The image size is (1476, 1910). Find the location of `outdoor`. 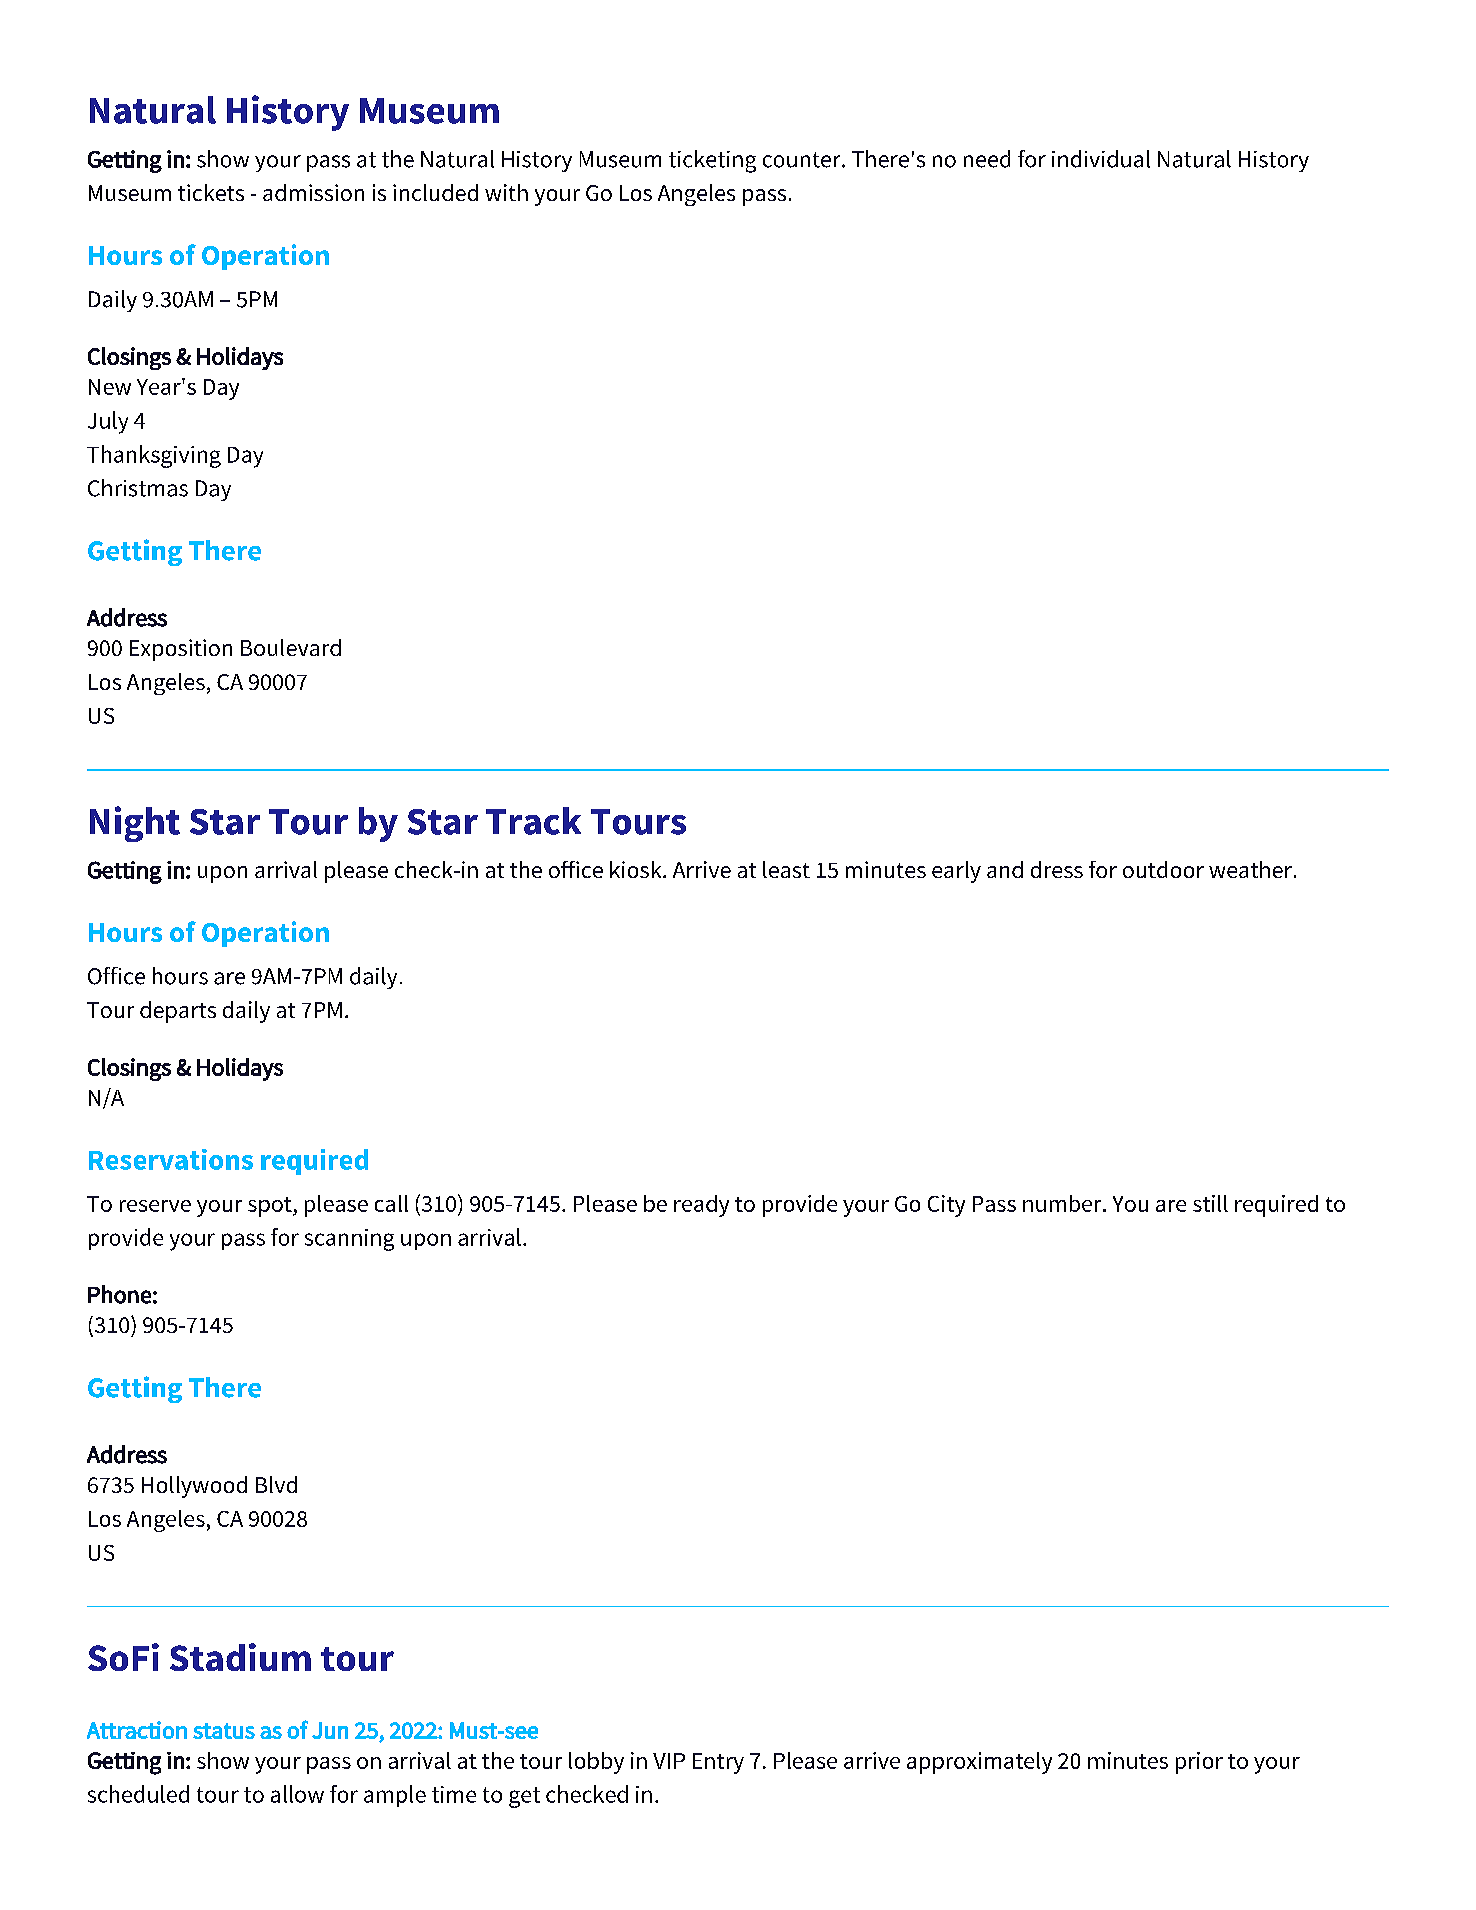

outdoor is located at coordinates (1163, 869).
